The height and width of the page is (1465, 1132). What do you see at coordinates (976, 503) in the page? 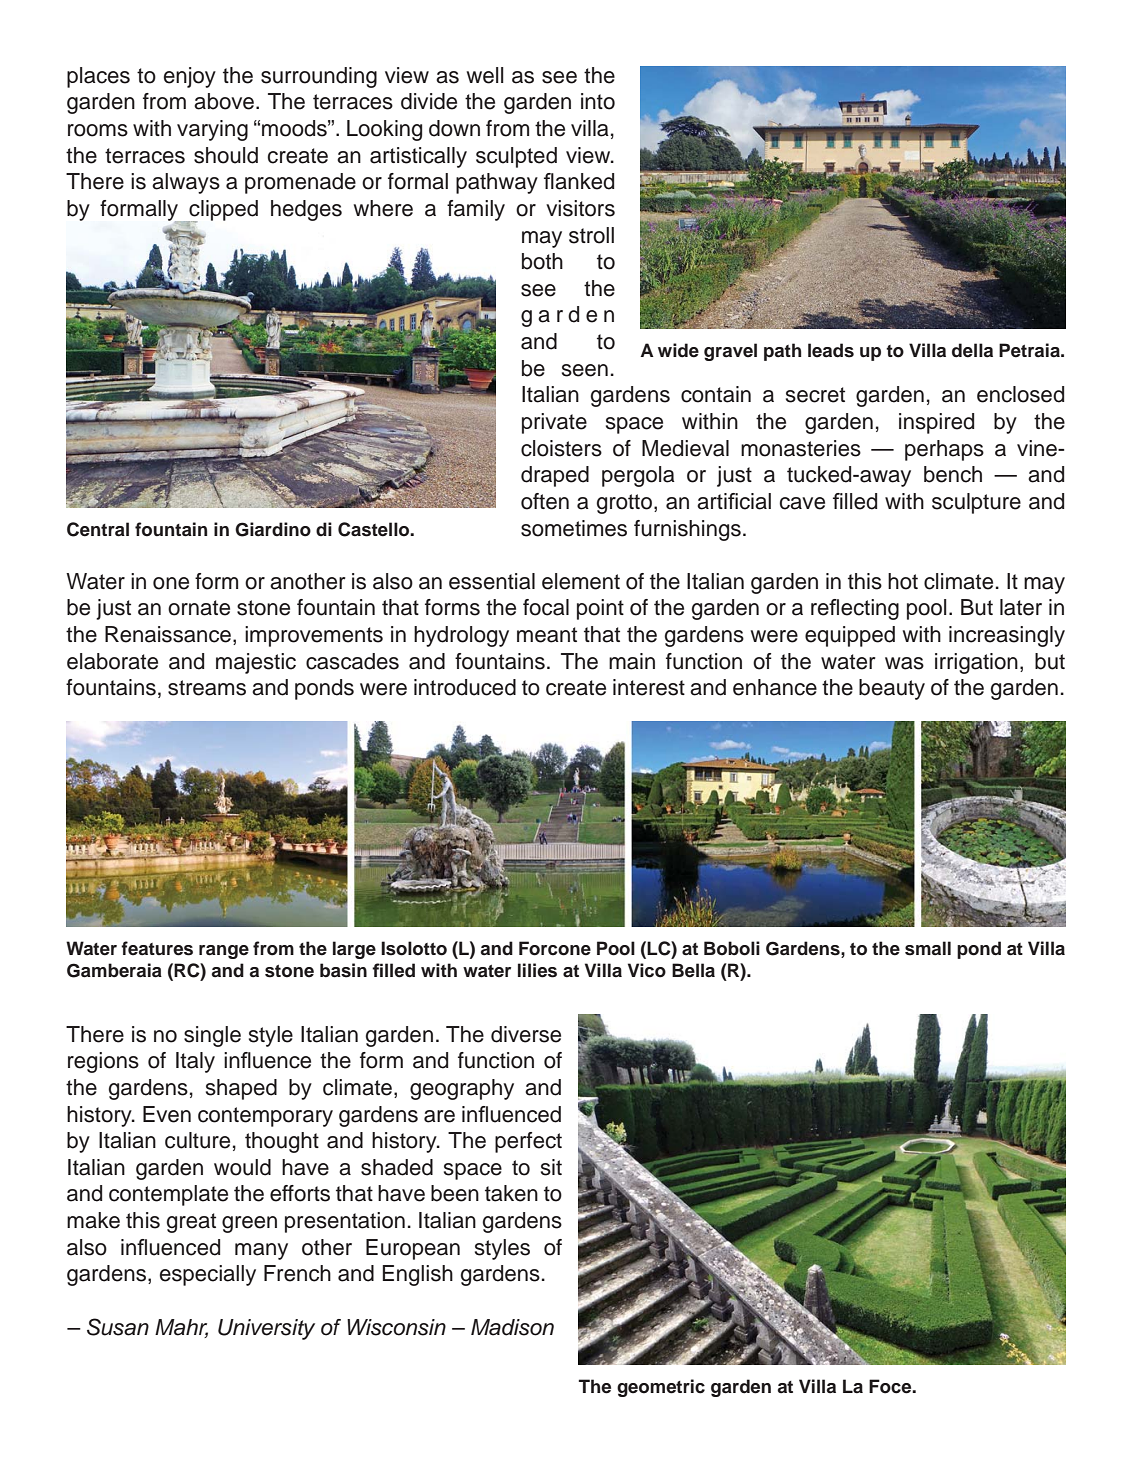
I see `sculpture` at bounding box center [976, 503].
